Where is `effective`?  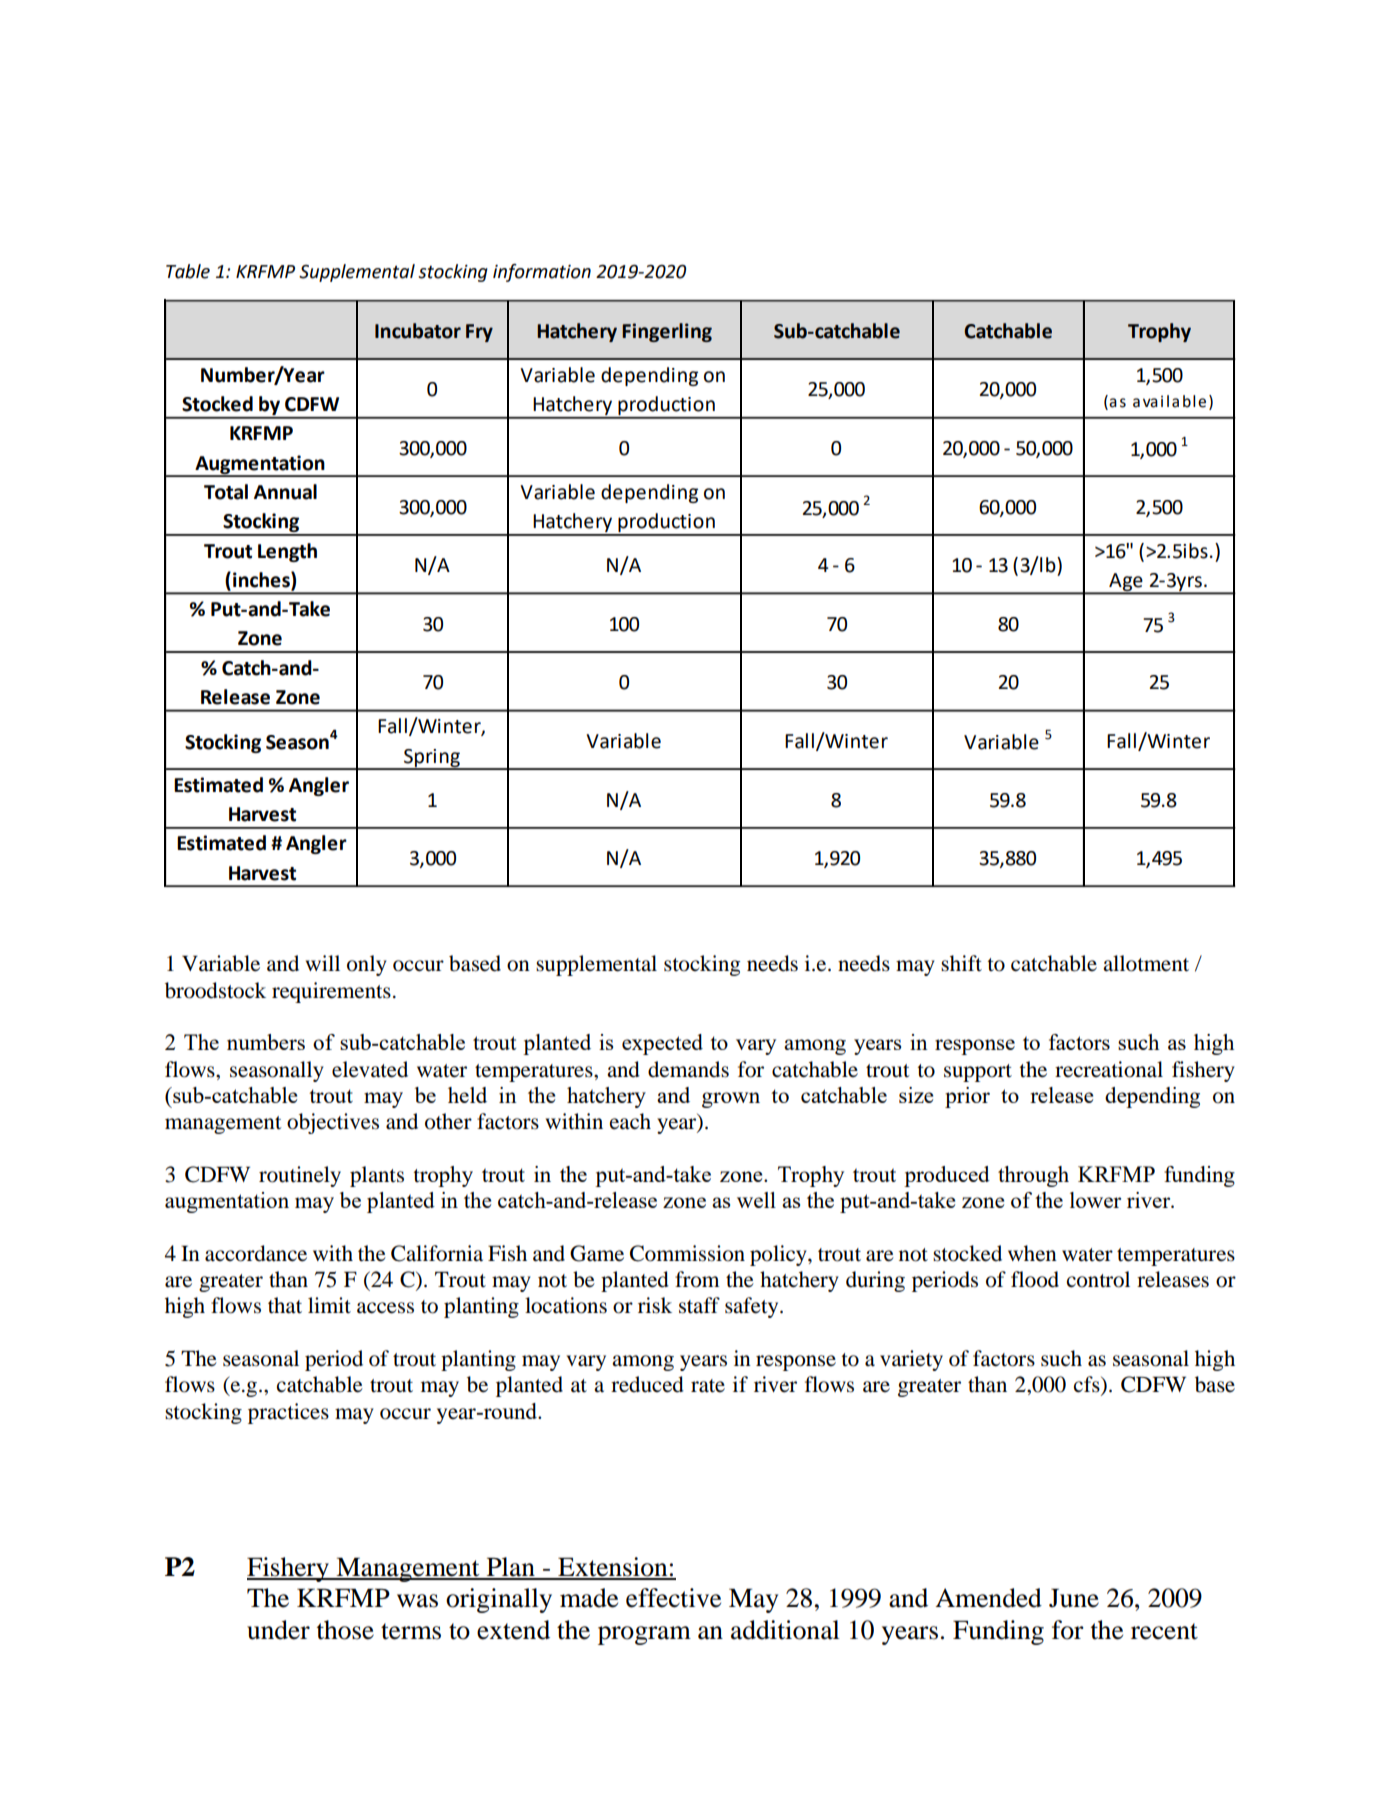
effective is located at coordinates (673, 1598).
